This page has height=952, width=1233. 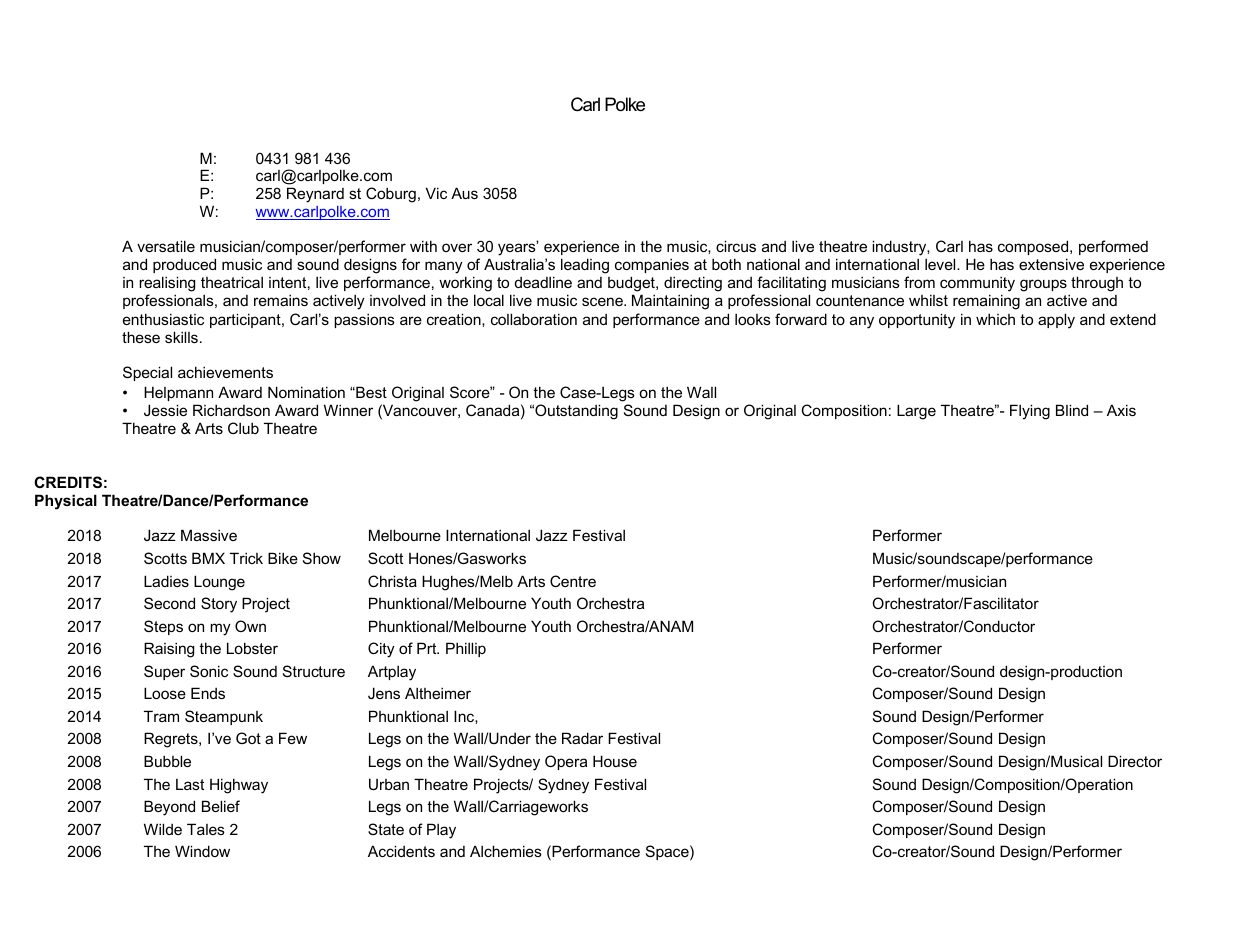 What do you see at coordinates (209, 535) in the page?
I see `Massive` at bounding box center [209, 535].
